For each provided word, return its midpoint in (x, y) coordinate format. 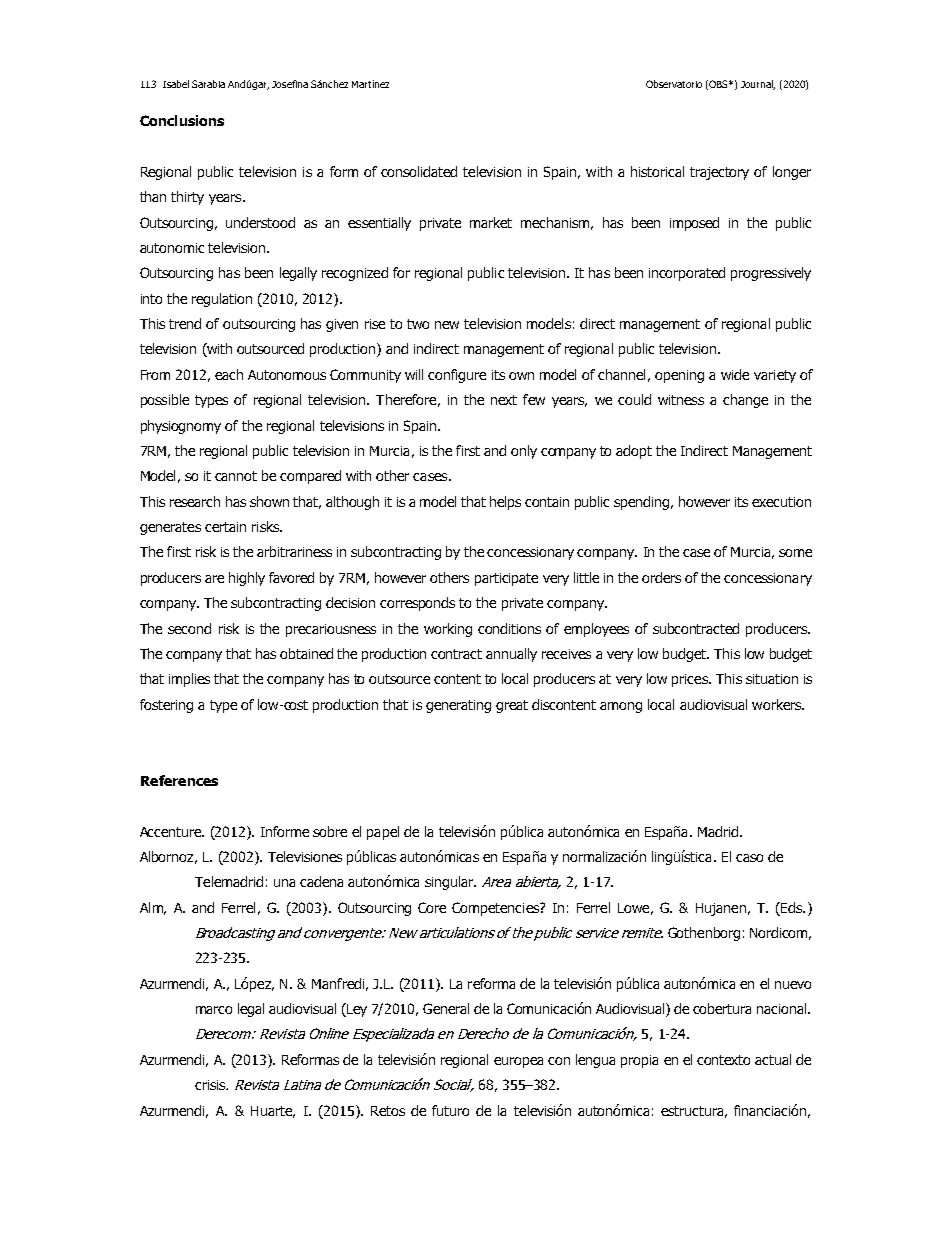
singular (450, 883)
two (418, 324)
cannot (236, 476)
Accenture (172, 832)
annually (511, 655)
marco (214, 1010)
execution (781, 502)
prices (691, 680)
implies (189, 680)
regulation (222, 300)
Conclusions (182, 120)
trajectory (719, 173)
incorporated (687, 274)
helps (505, 503)
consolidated (419, 171)
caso (749, 858)
